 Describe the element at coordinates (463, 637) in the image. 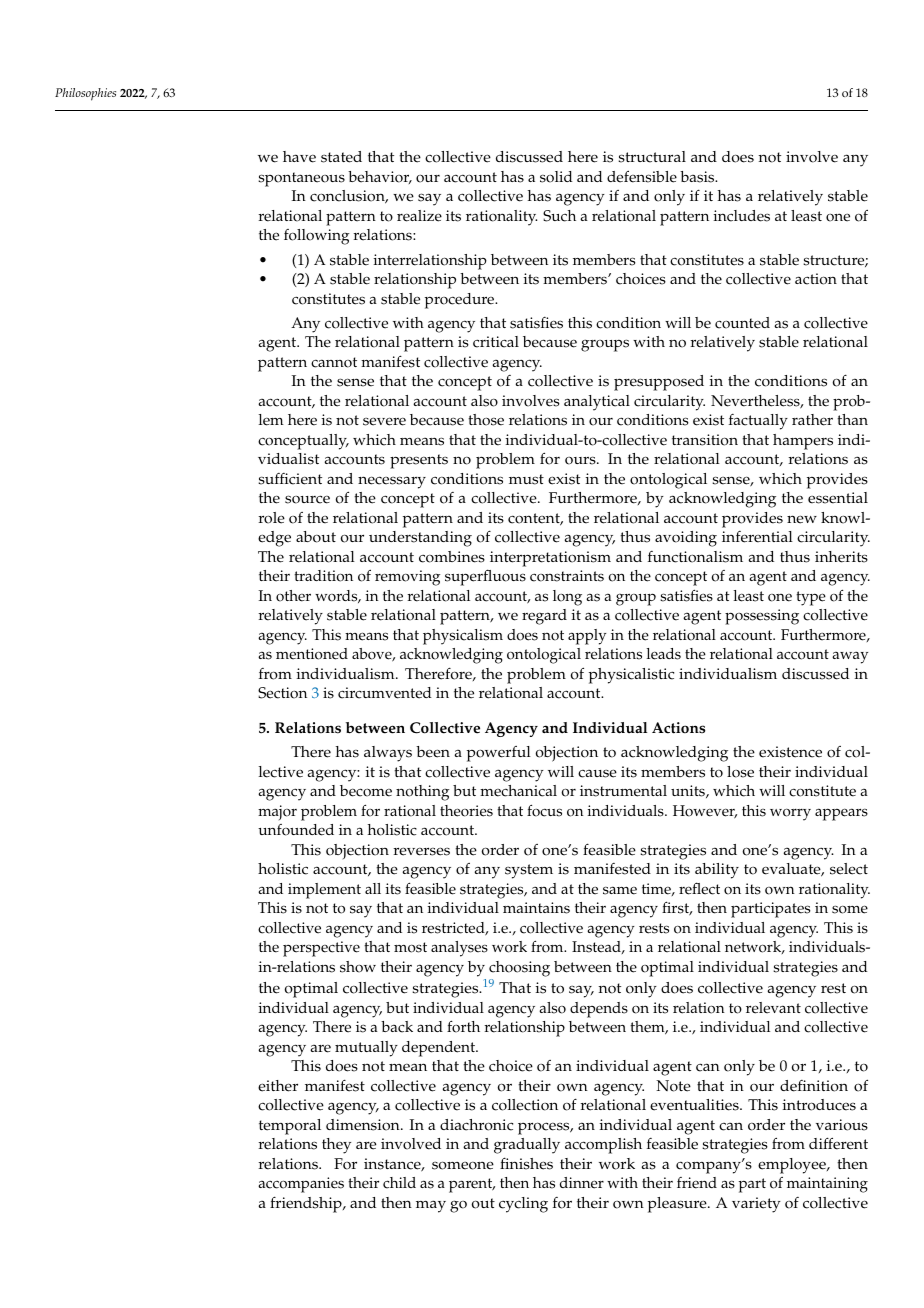

I see `physicalism` at that location.
